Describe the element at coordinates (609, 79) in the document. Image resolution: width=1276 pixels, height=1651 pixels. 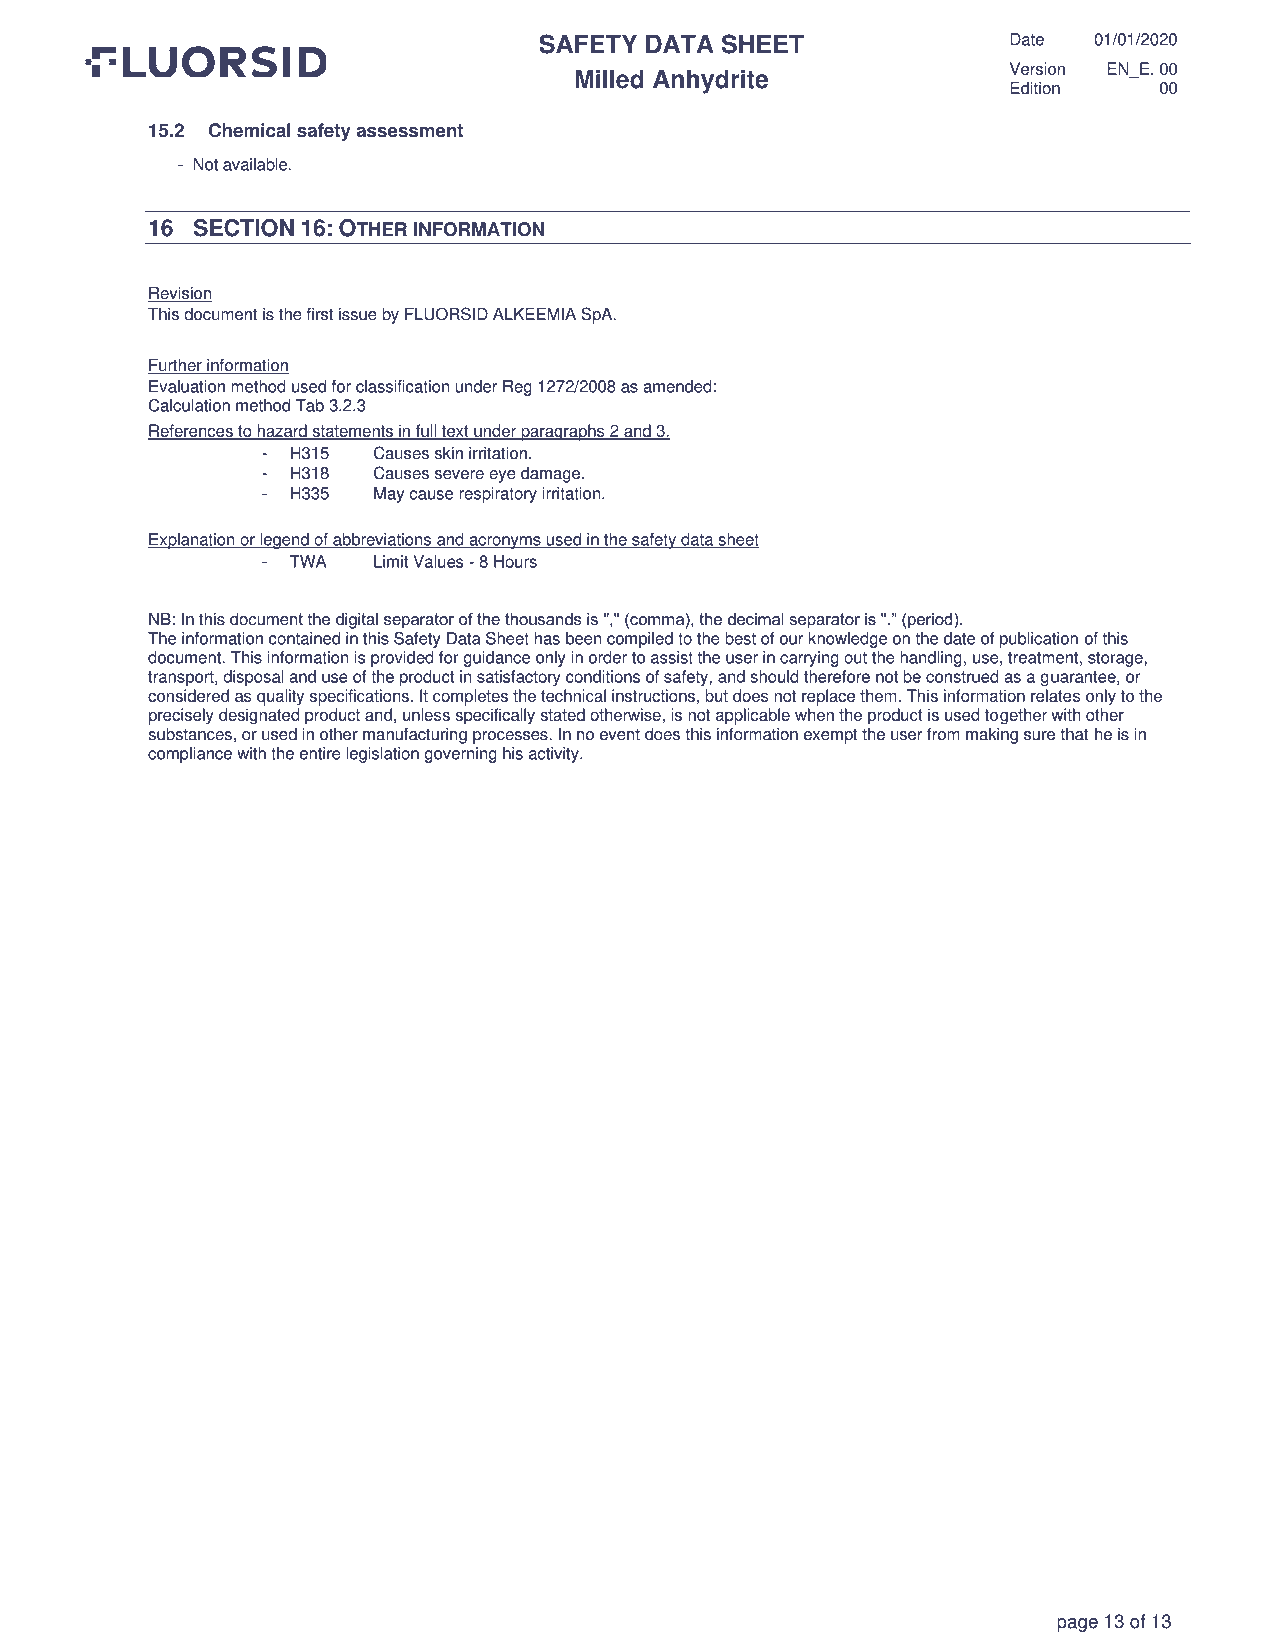
I see `Milled` at that location.
